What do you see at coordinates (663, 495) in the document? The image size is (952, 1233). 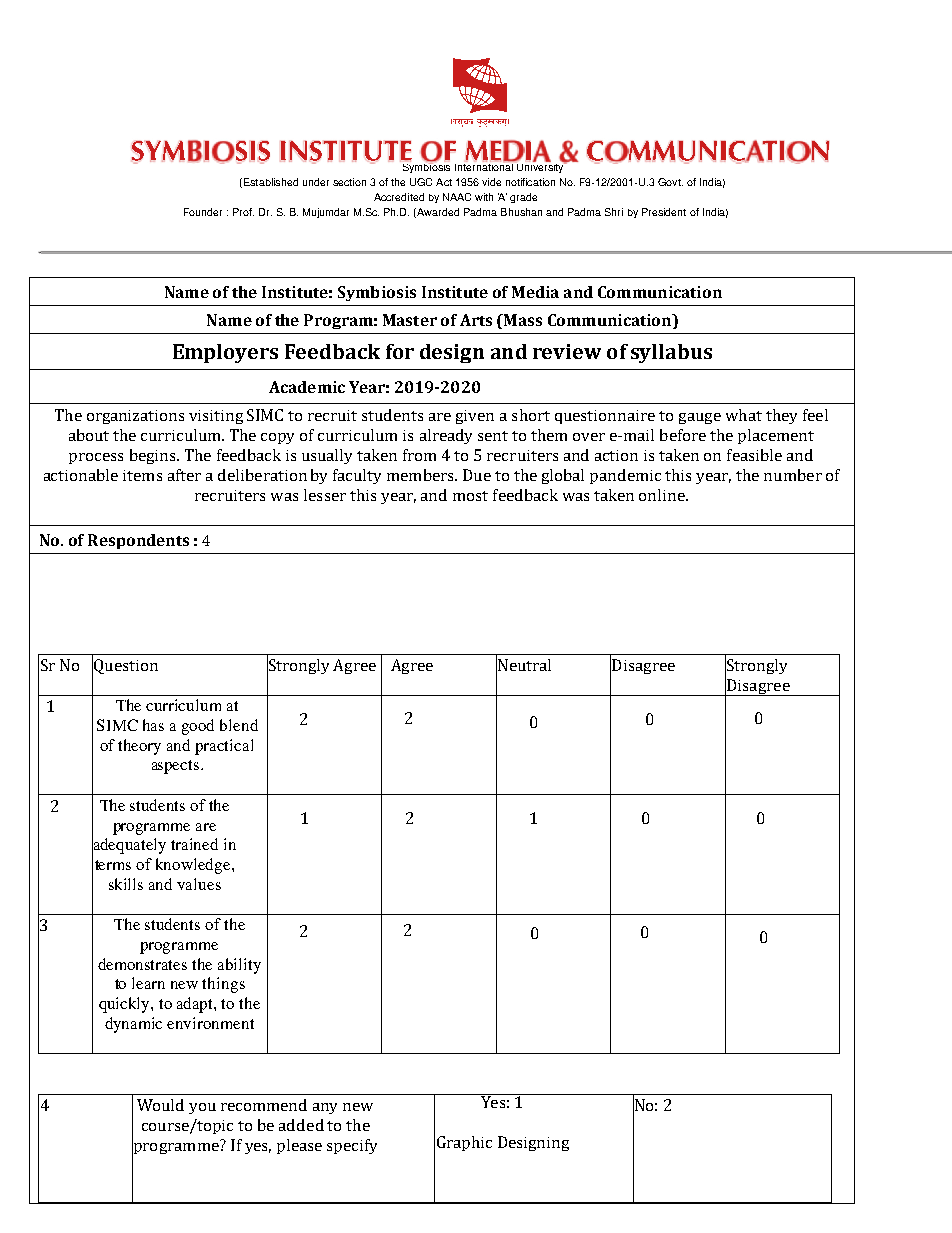 I see `online` at bounding box center [663, 495].
